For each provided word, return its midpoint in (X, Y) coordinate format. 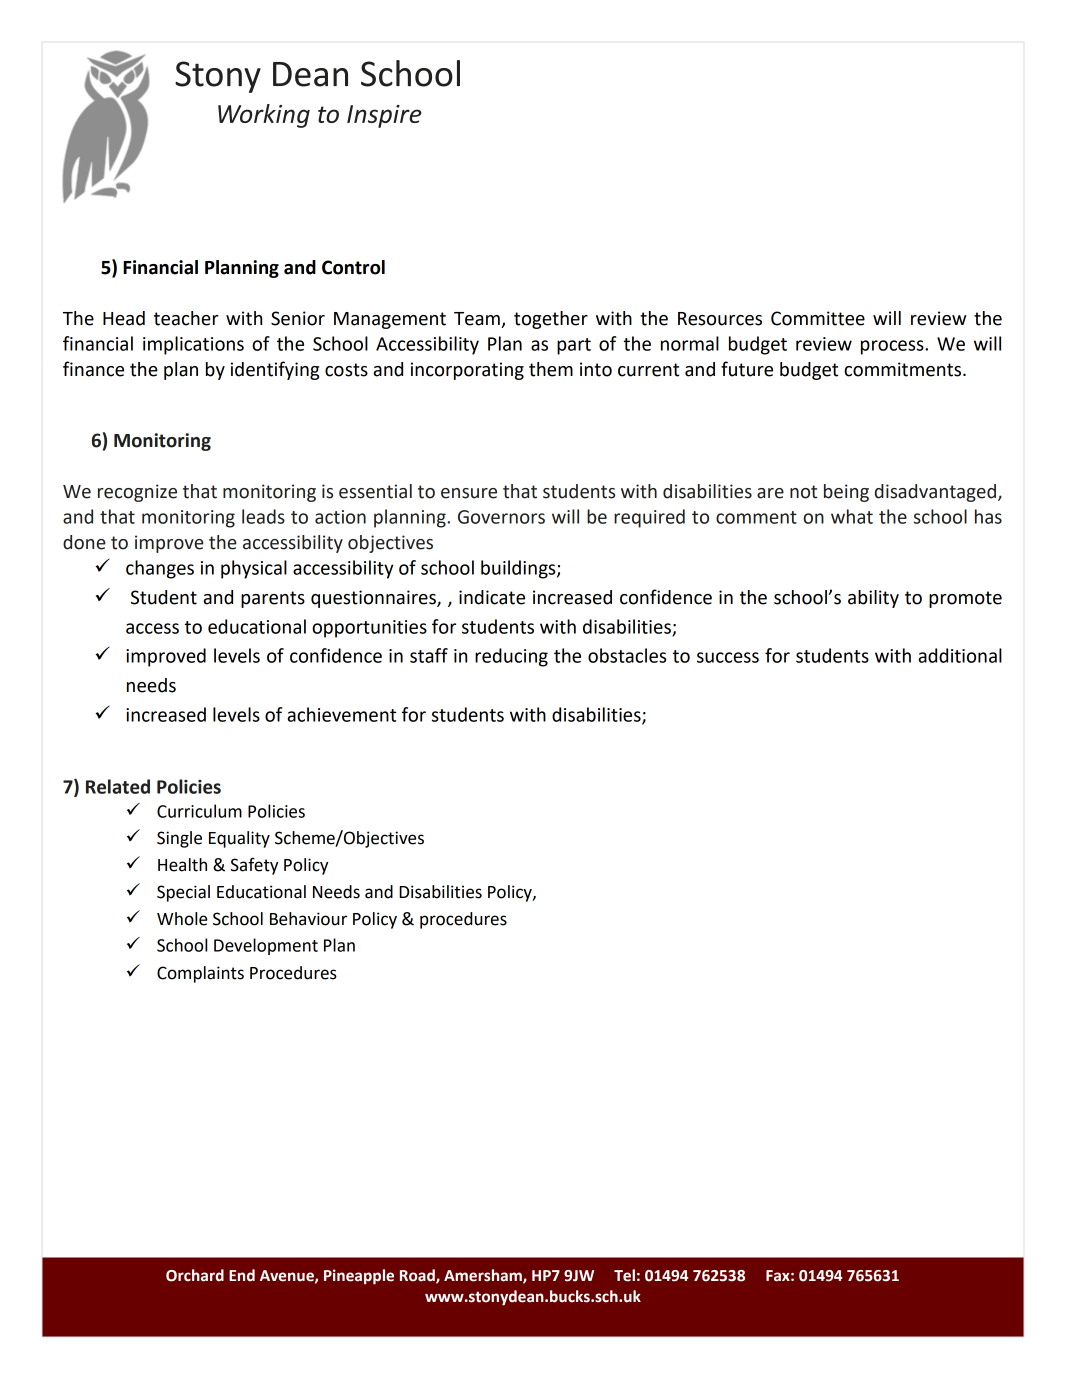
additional (960, 655)
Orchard (195, 1275)
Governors (501, 517)
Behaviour (308, 919)
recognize (137, 493)
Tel (624, 1275)
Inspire (384, 116)
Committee (818, 318)
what (852, 516)
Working (264, 116)
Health (182, 865)
